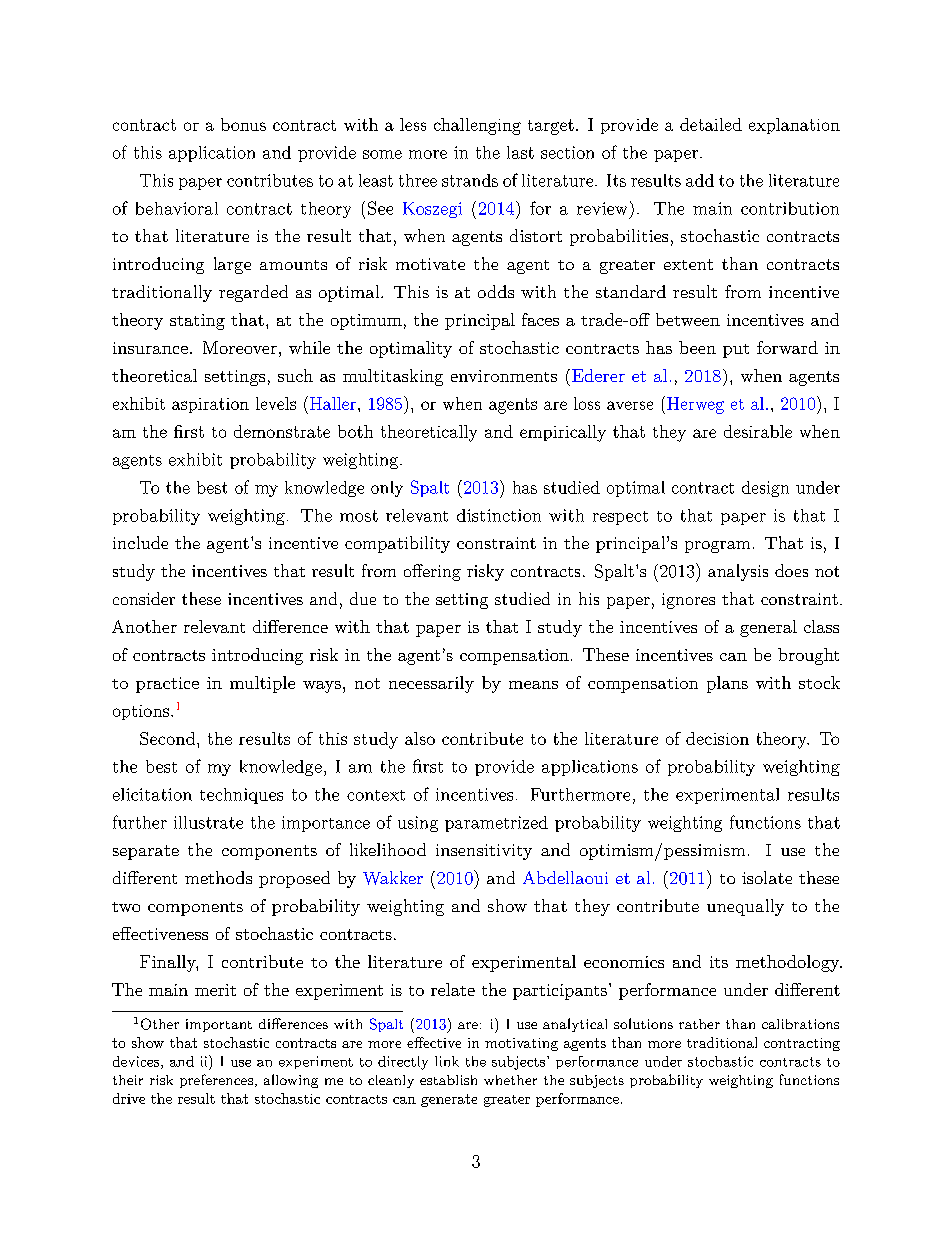  I want to click on detailed, so click(711, 124).
